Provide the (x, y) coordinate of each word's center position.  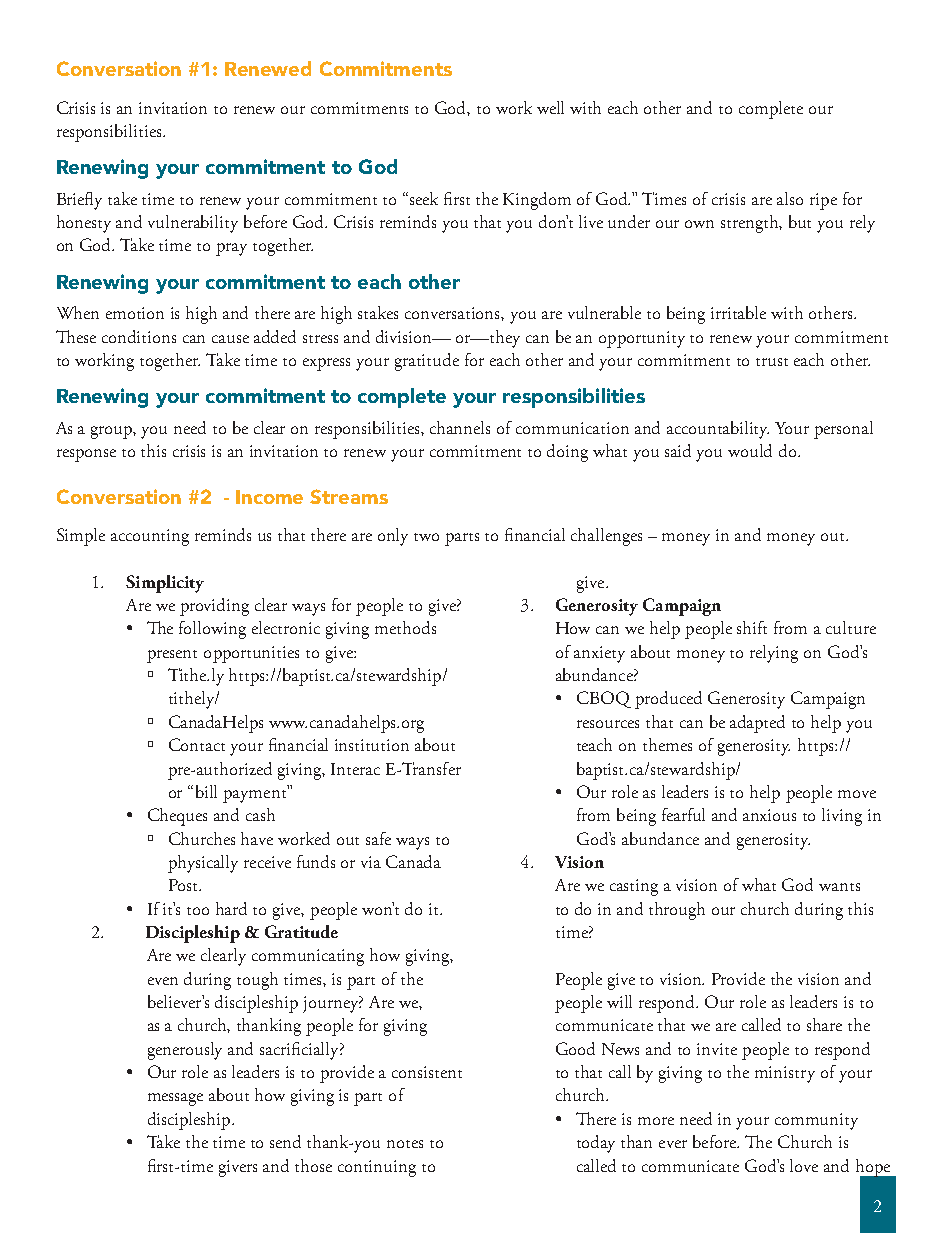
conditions (139, 336)
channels (460, 427)
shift (752, 627)
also (790, 198)
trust (772, 362)
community (816, 1121)
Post (184, 885)
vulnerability (193, 224)
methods (405, 627)
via (371, 862)
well (550, 107)
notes (405, 1144)
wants (839, 887)
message (175, 1099)
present (172, 656)
